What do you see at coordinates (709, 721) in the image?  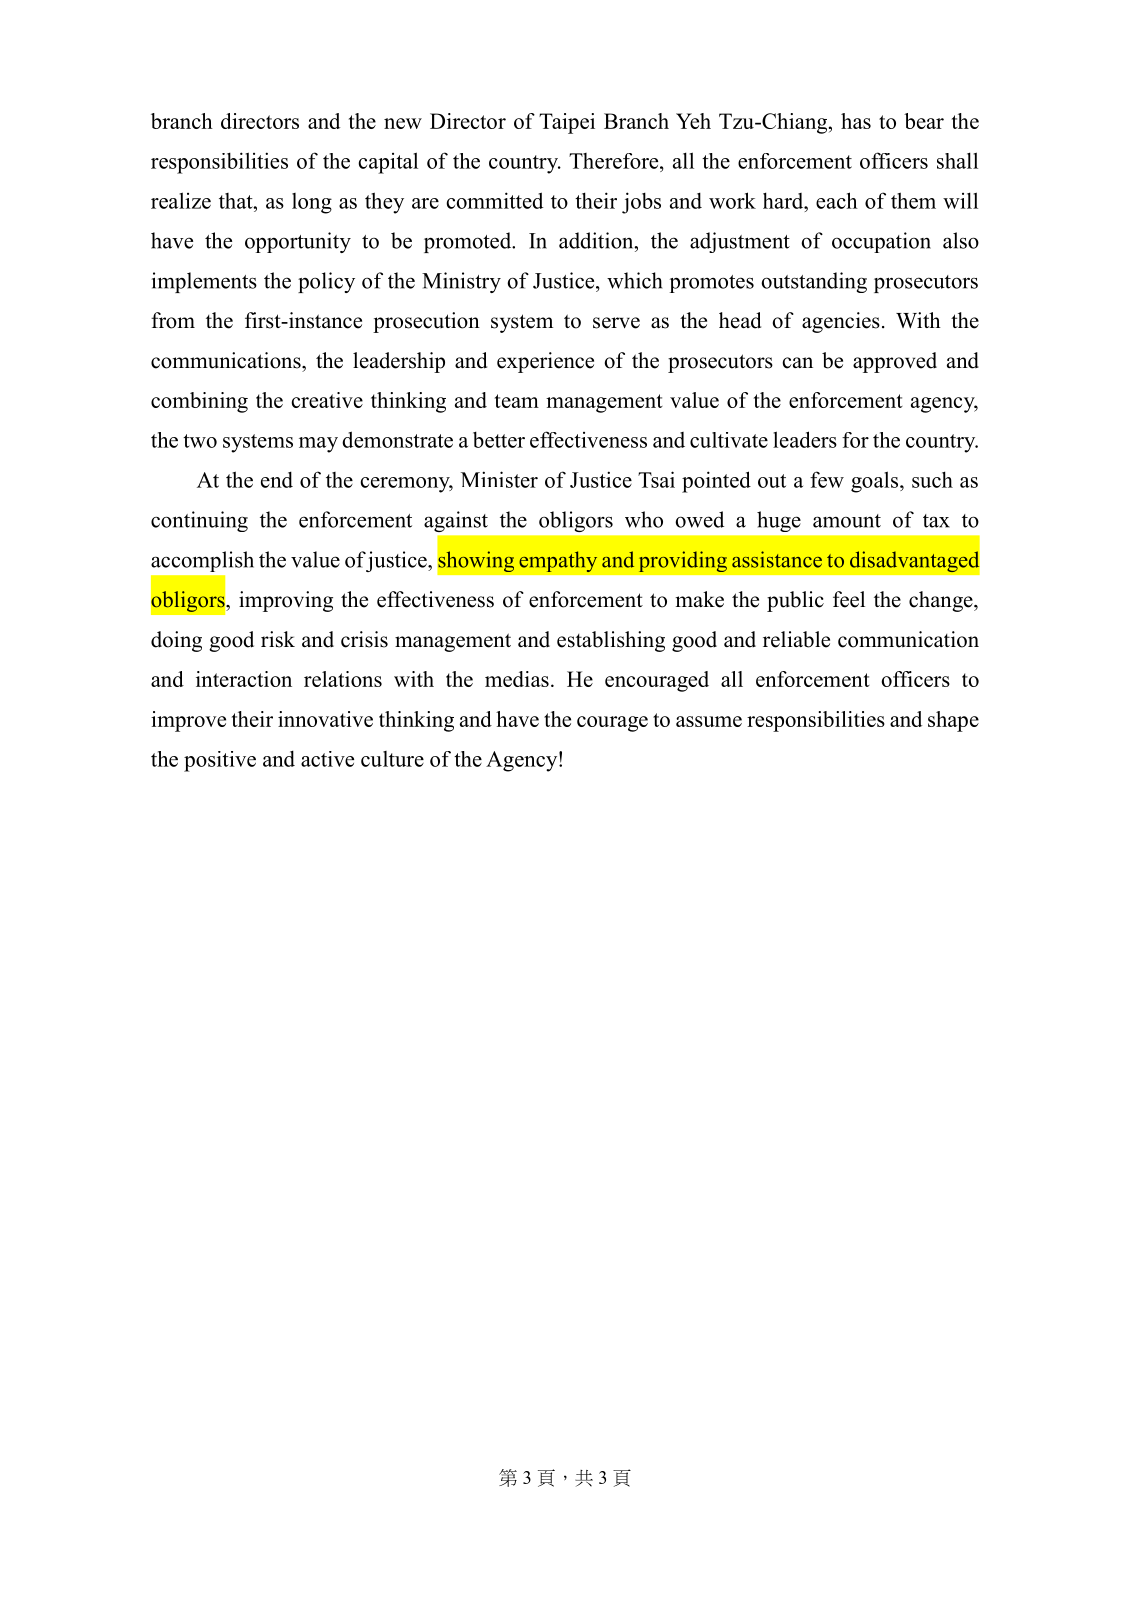 I see `assume` at bounding box center [709, 721].
